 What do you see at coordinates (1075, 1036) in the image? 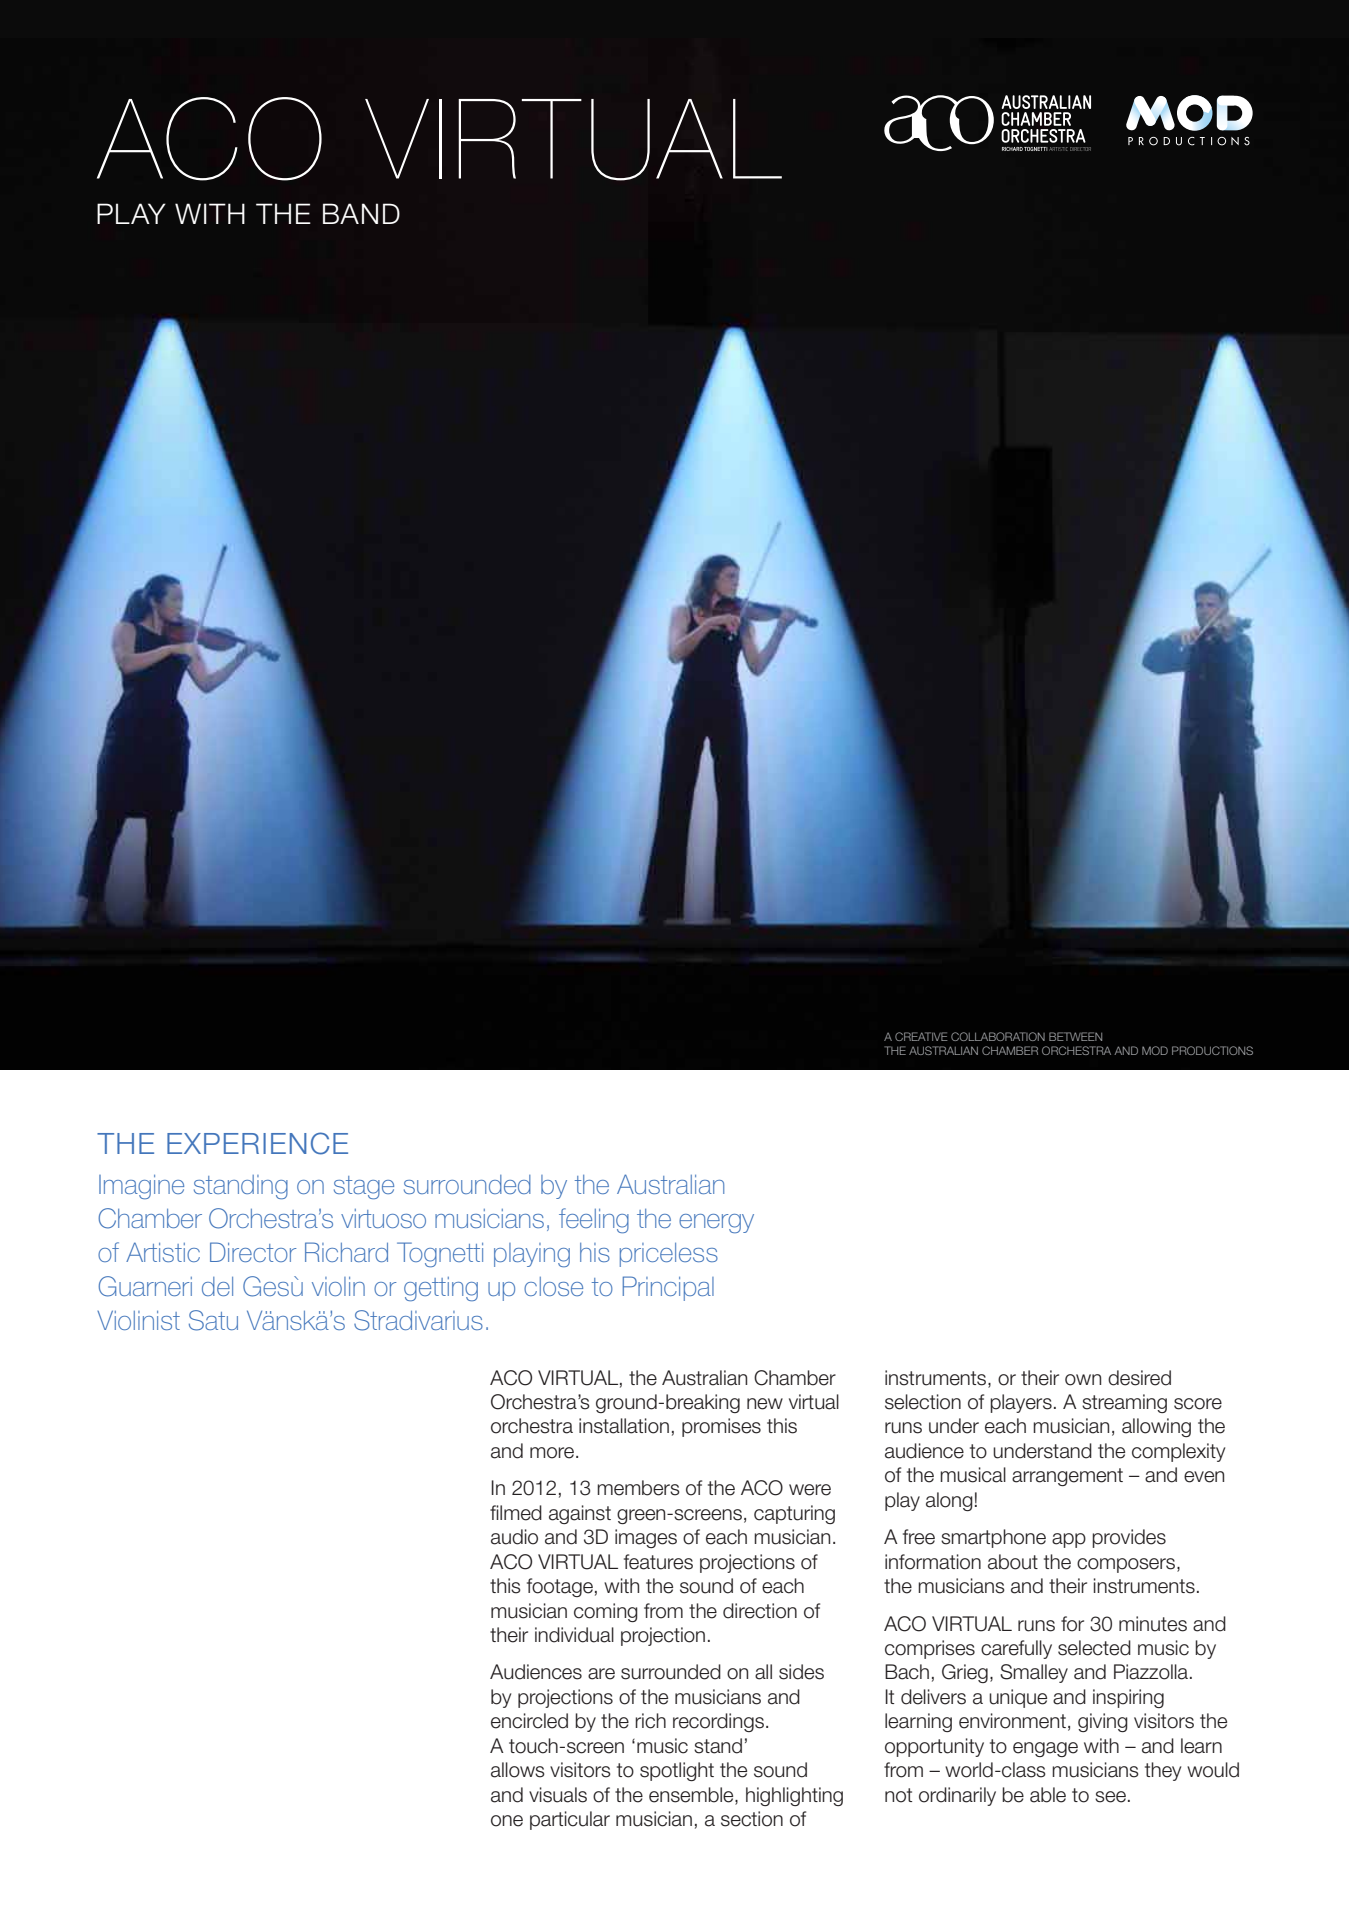
I see `between` at bounding box center [1075, 1036].
